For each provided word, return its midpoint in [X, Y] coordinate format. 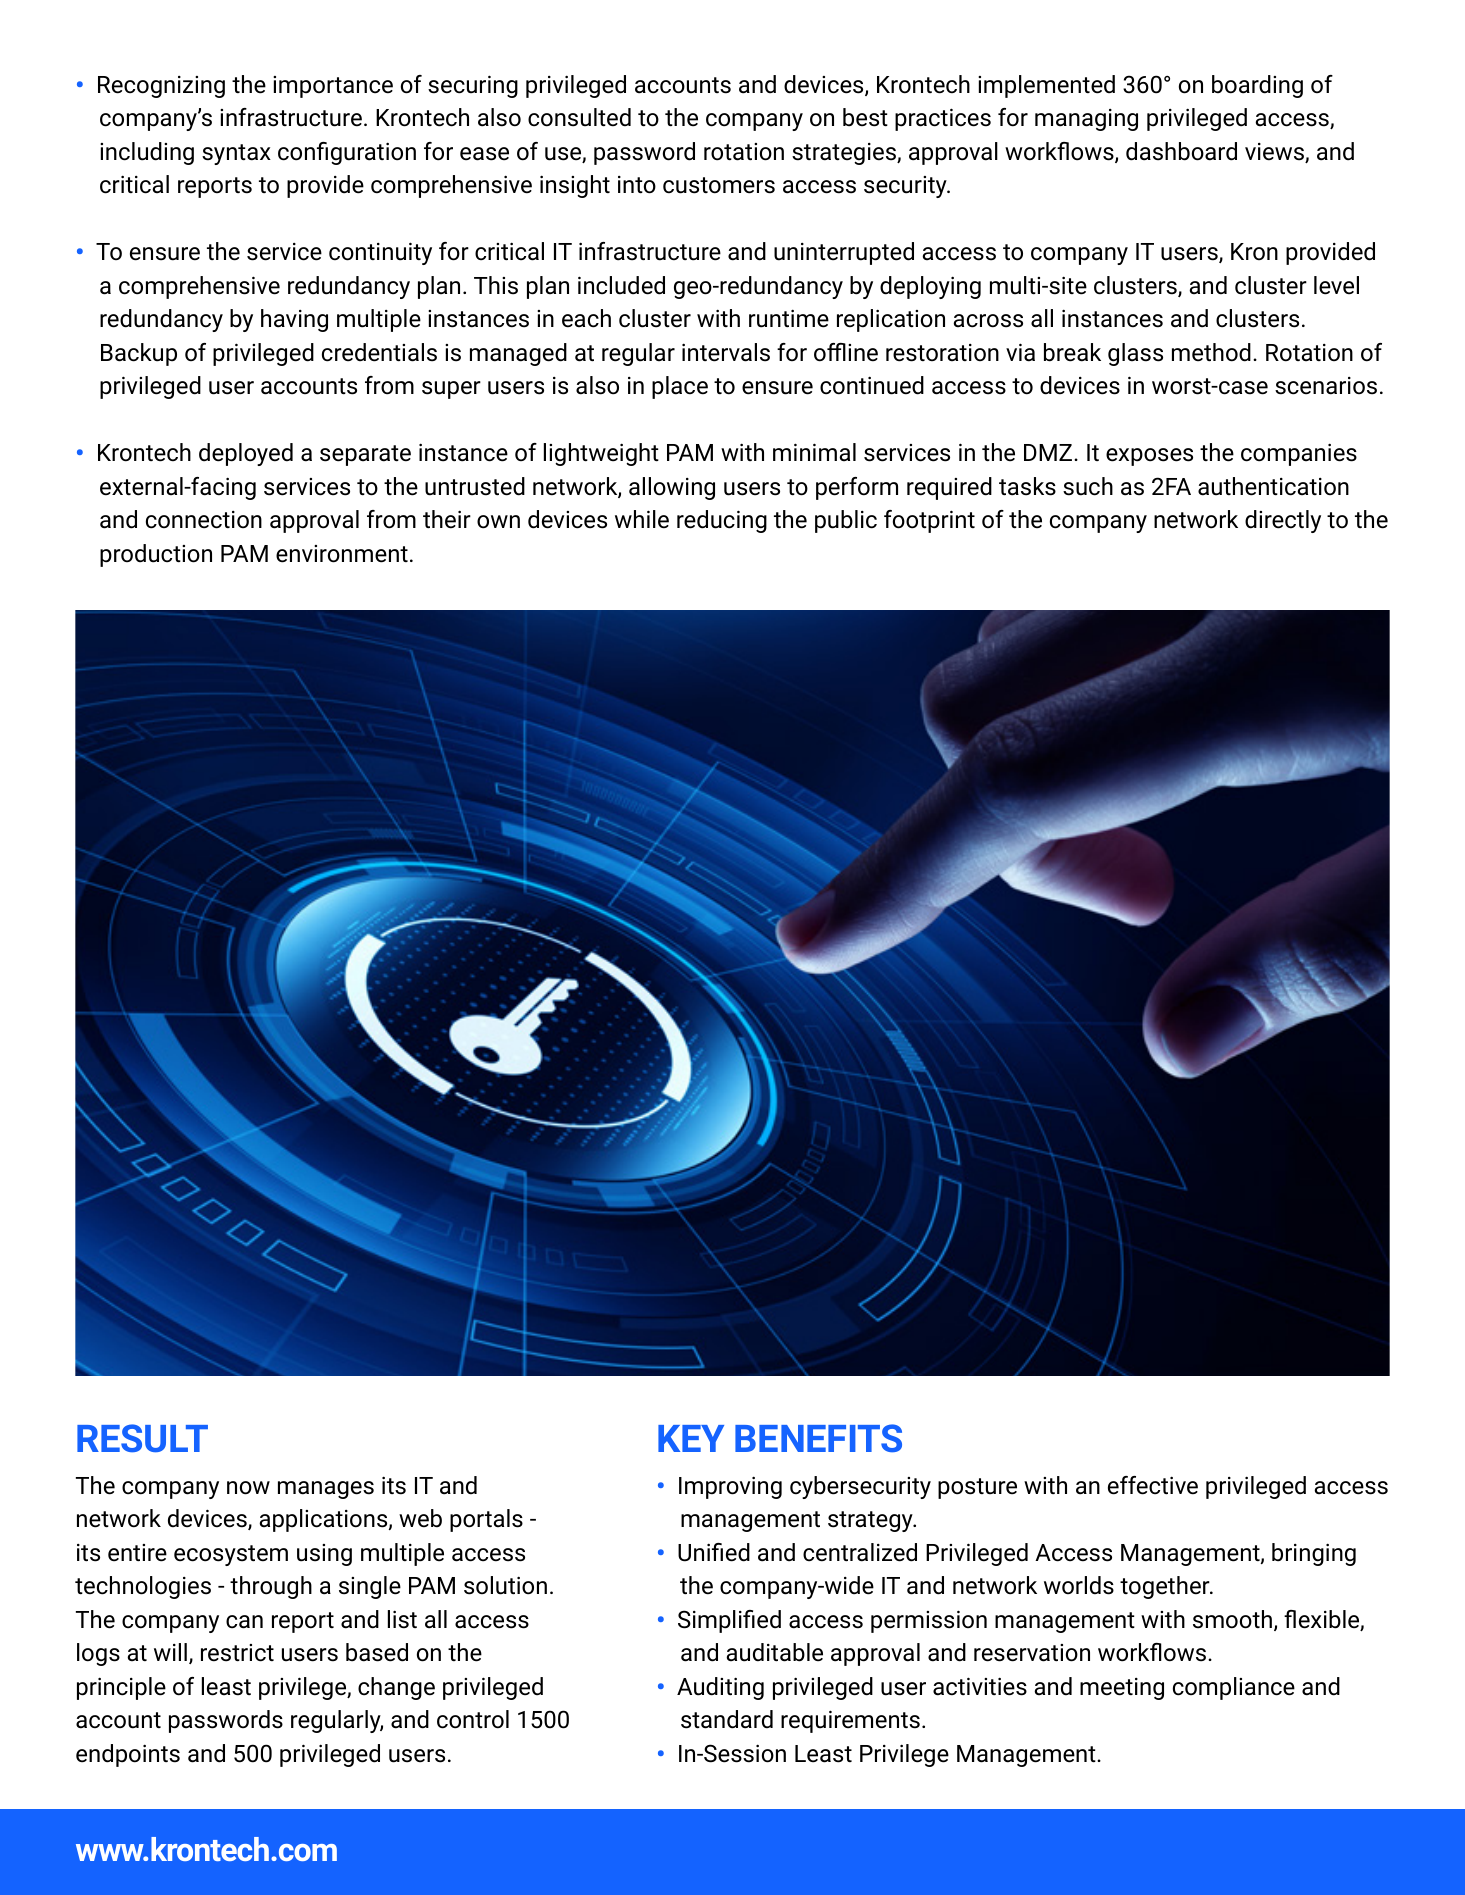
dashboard [1181, 151]
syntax [236, 154]
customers [719, 185]
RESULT [142, 1438]
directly [1283, 521]
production [156, 555]
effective [1153, 1485]
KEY [691, 1438]
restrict [237, 1653]
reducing [722, 521]
